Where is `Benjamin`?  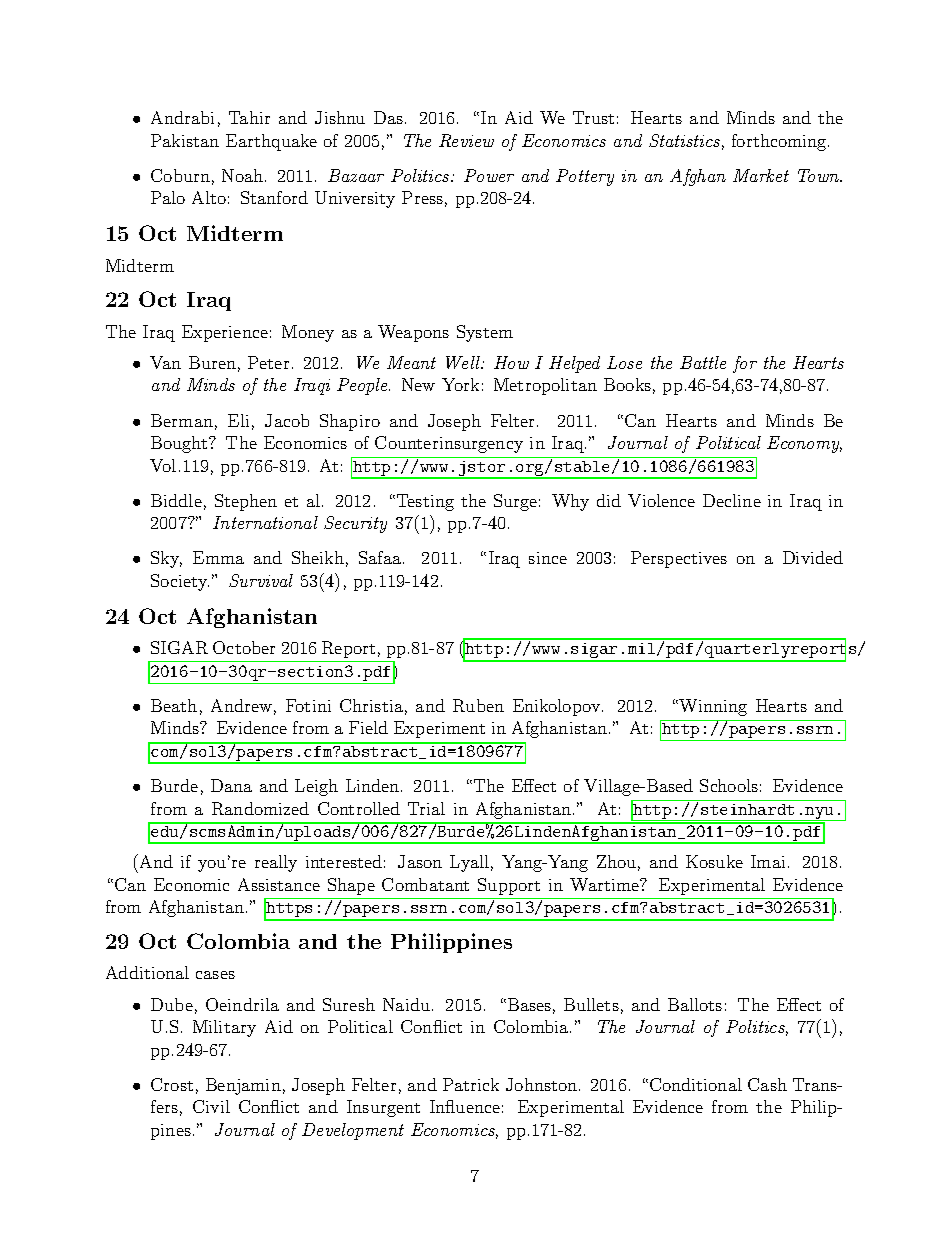
Benjamin is located at coordinates (243, 1086).
